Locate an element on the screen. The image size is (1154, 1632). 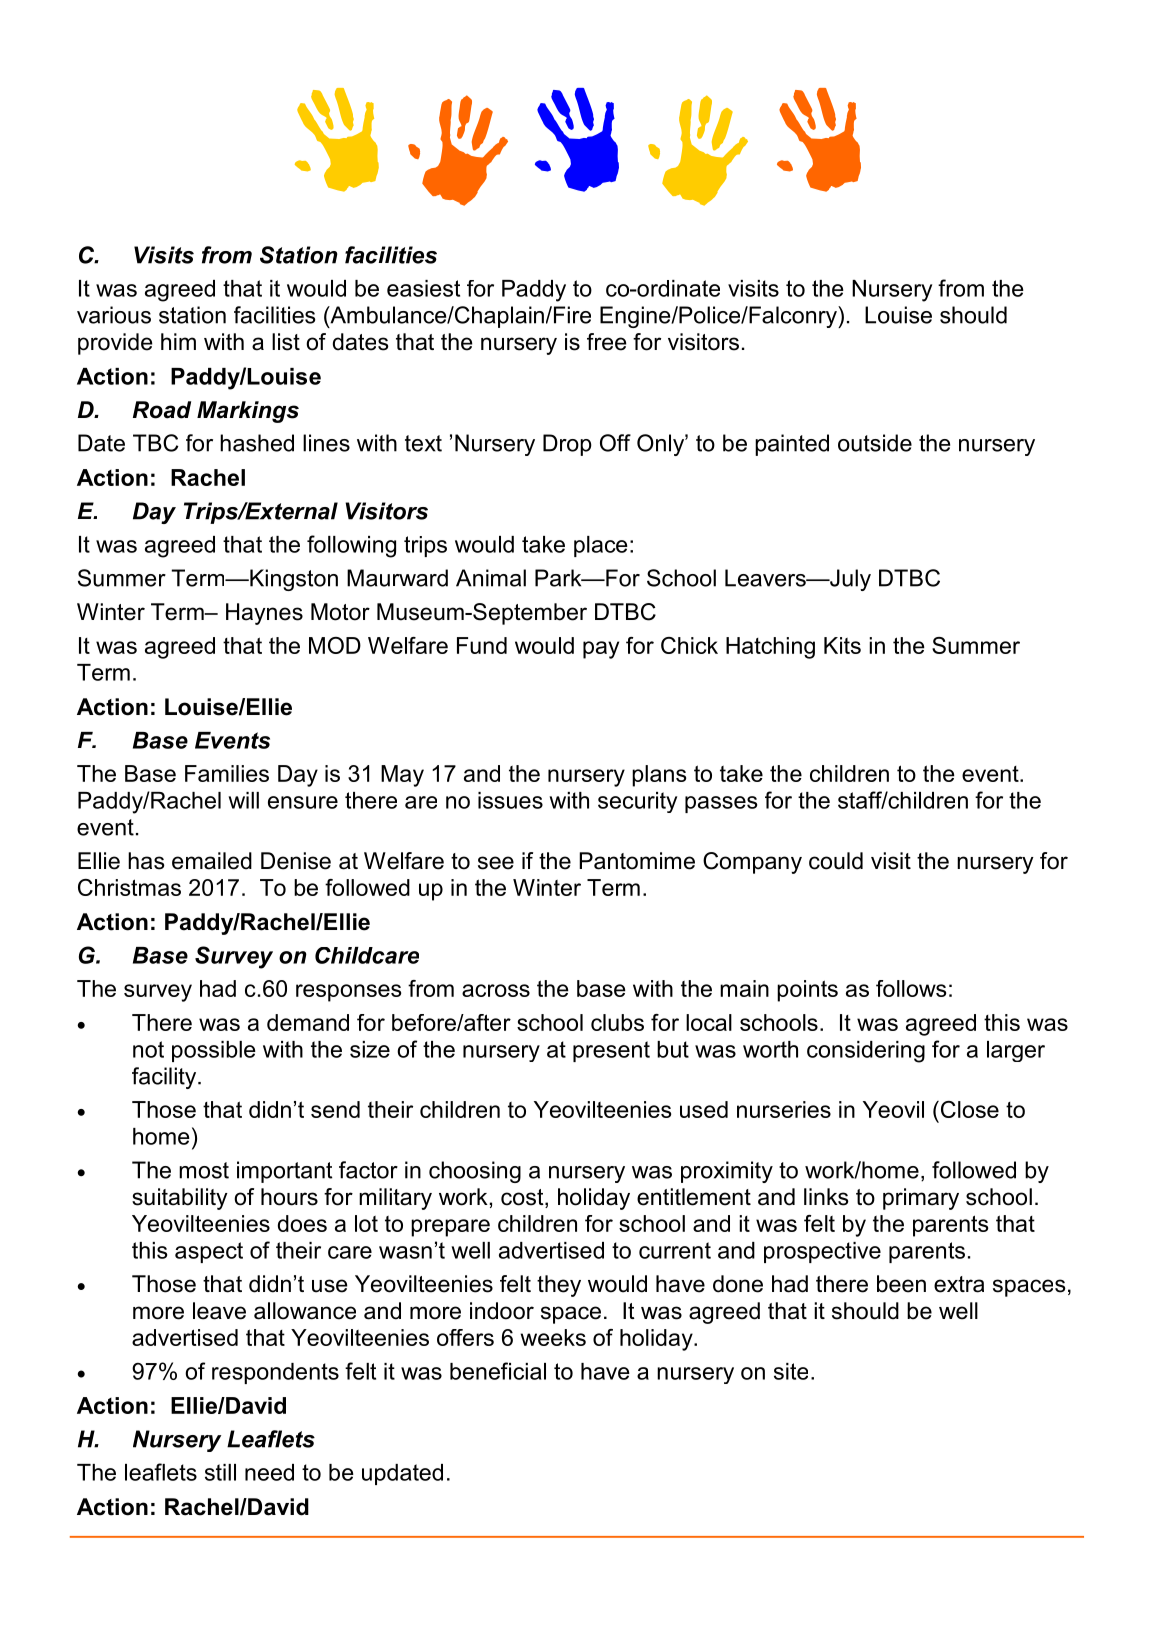
free is located at coordinates (606, 342).
